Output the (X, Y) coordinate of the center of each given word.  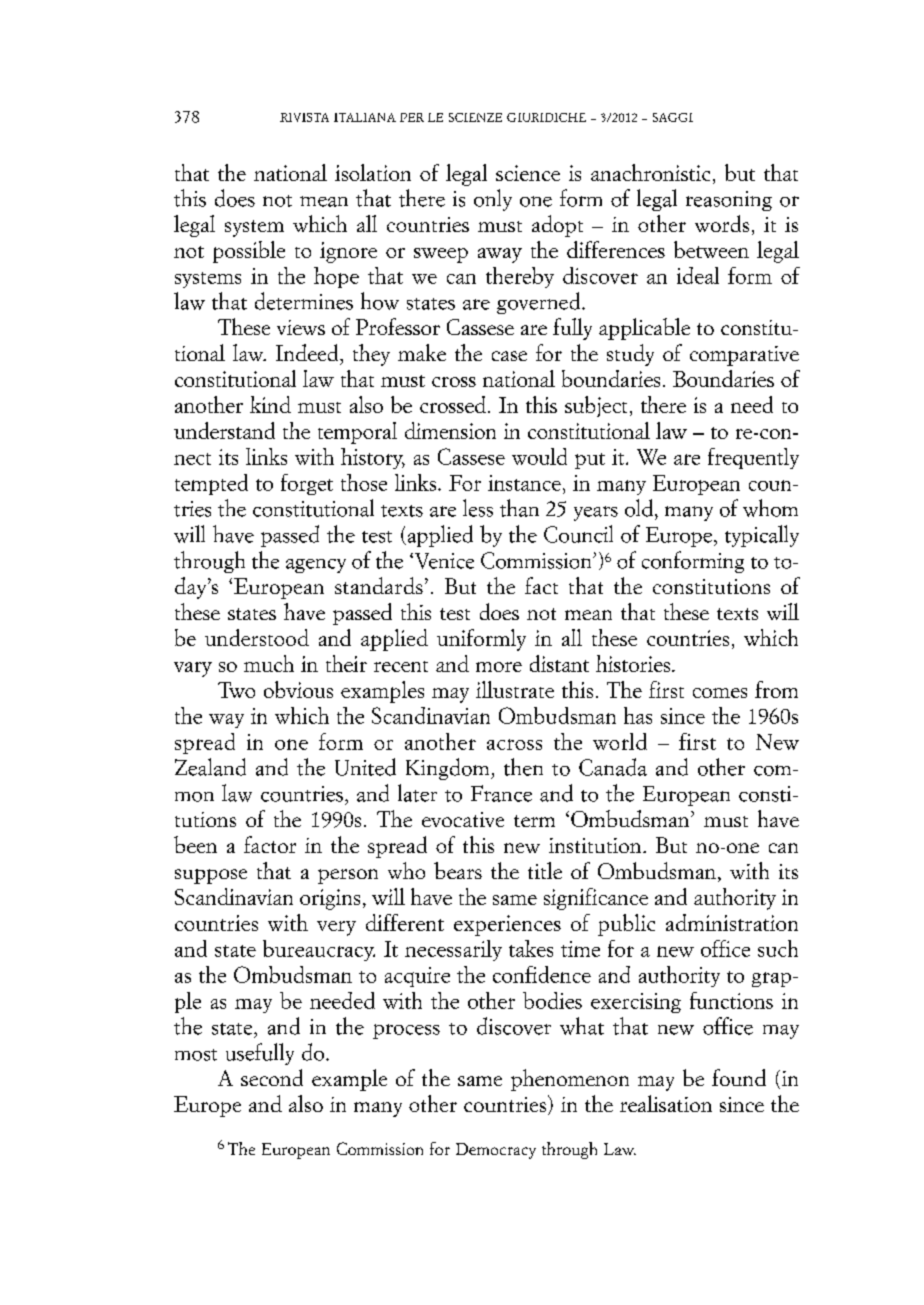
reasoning (729, 201)
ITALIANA (365, 117)
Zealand (210, 767)
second (272, 1077)
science (528, 173)
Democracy (496, 1151)
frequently (753, 458)
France (501, 793)
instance (524, 483)
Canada (613, 767)
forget (307, 484)
